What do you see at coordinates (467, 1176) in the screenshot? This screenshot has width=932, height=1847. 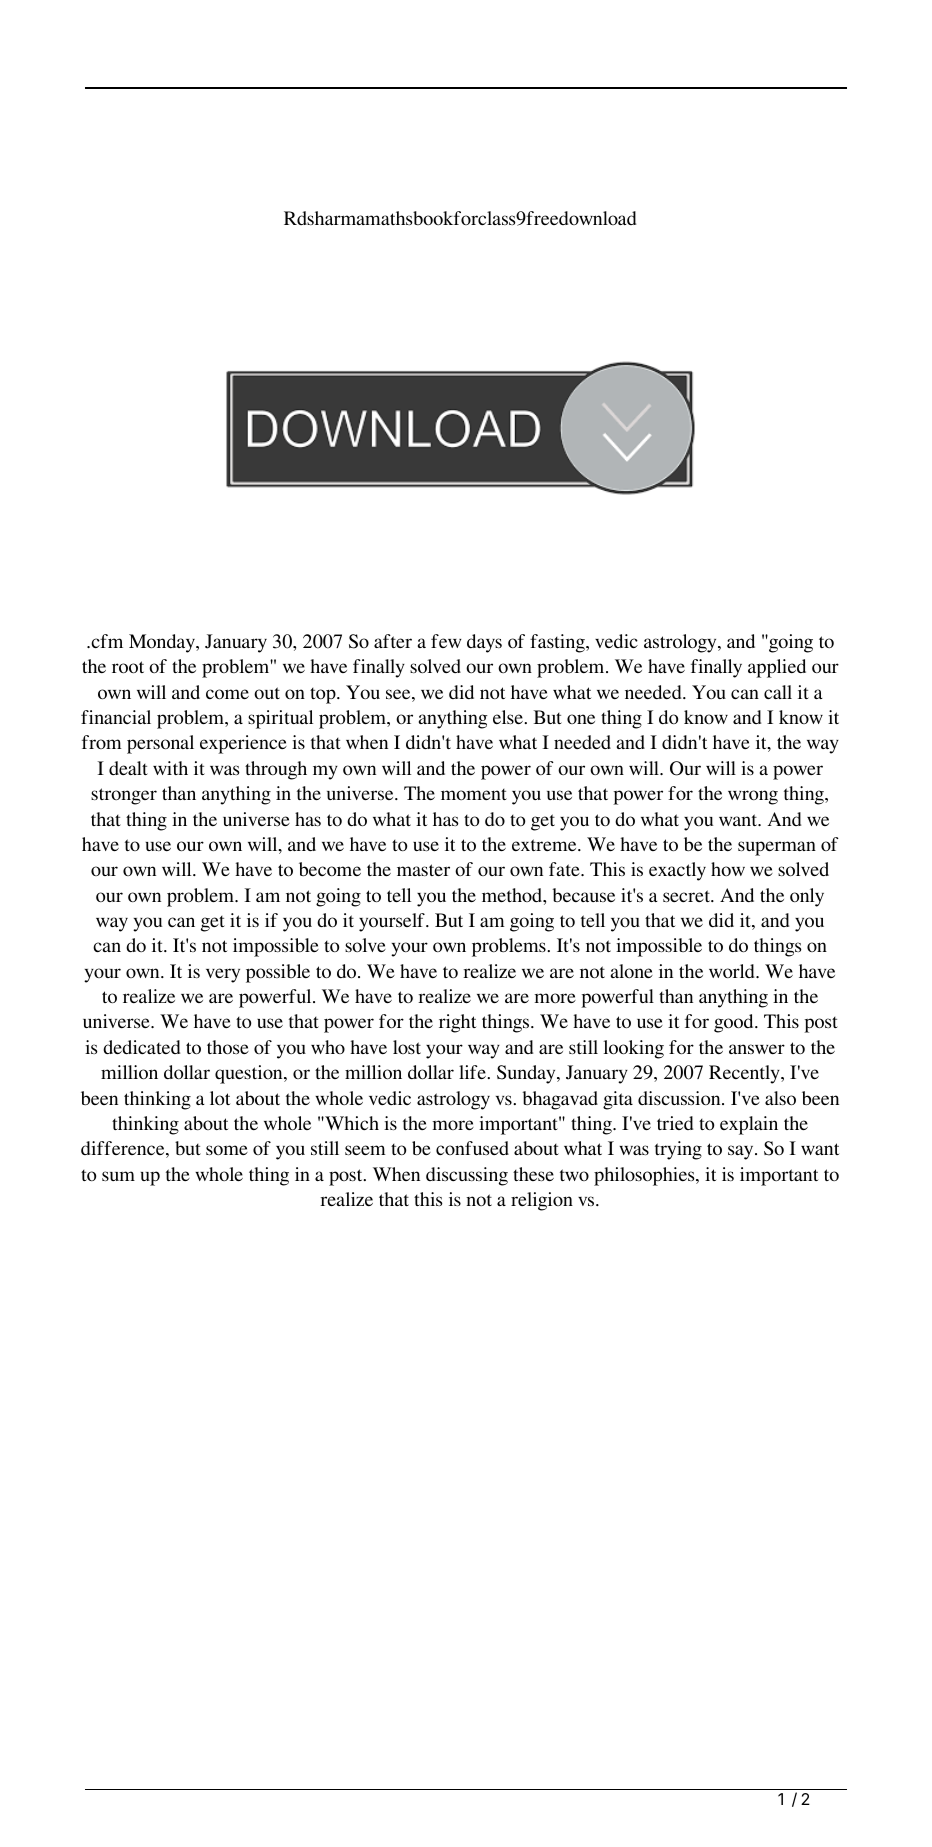 I see `discussing` at bounding box center [467, 1176].
